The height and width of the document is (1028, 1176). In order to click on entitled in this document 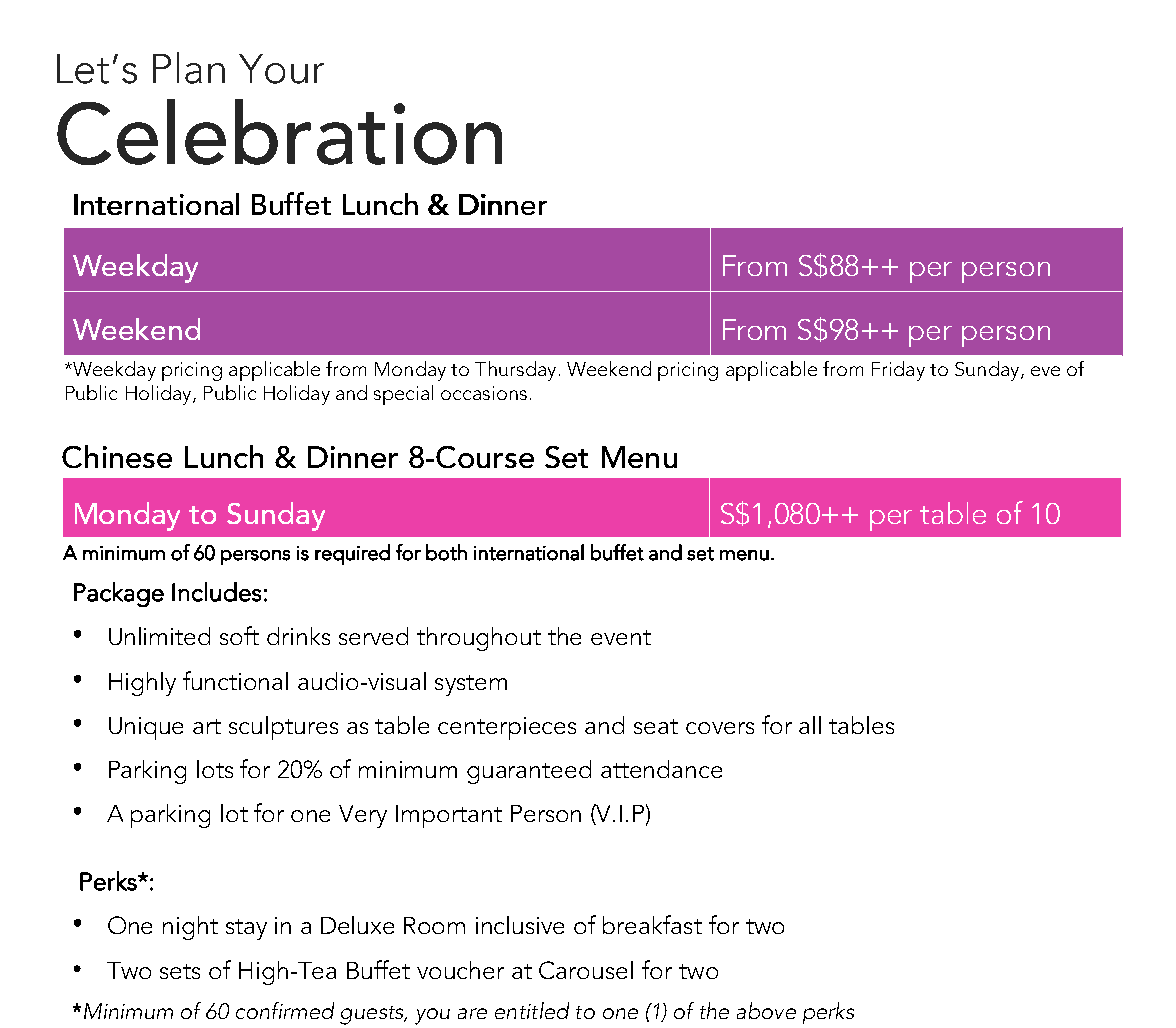, I will do `click(532, 1010)`.
